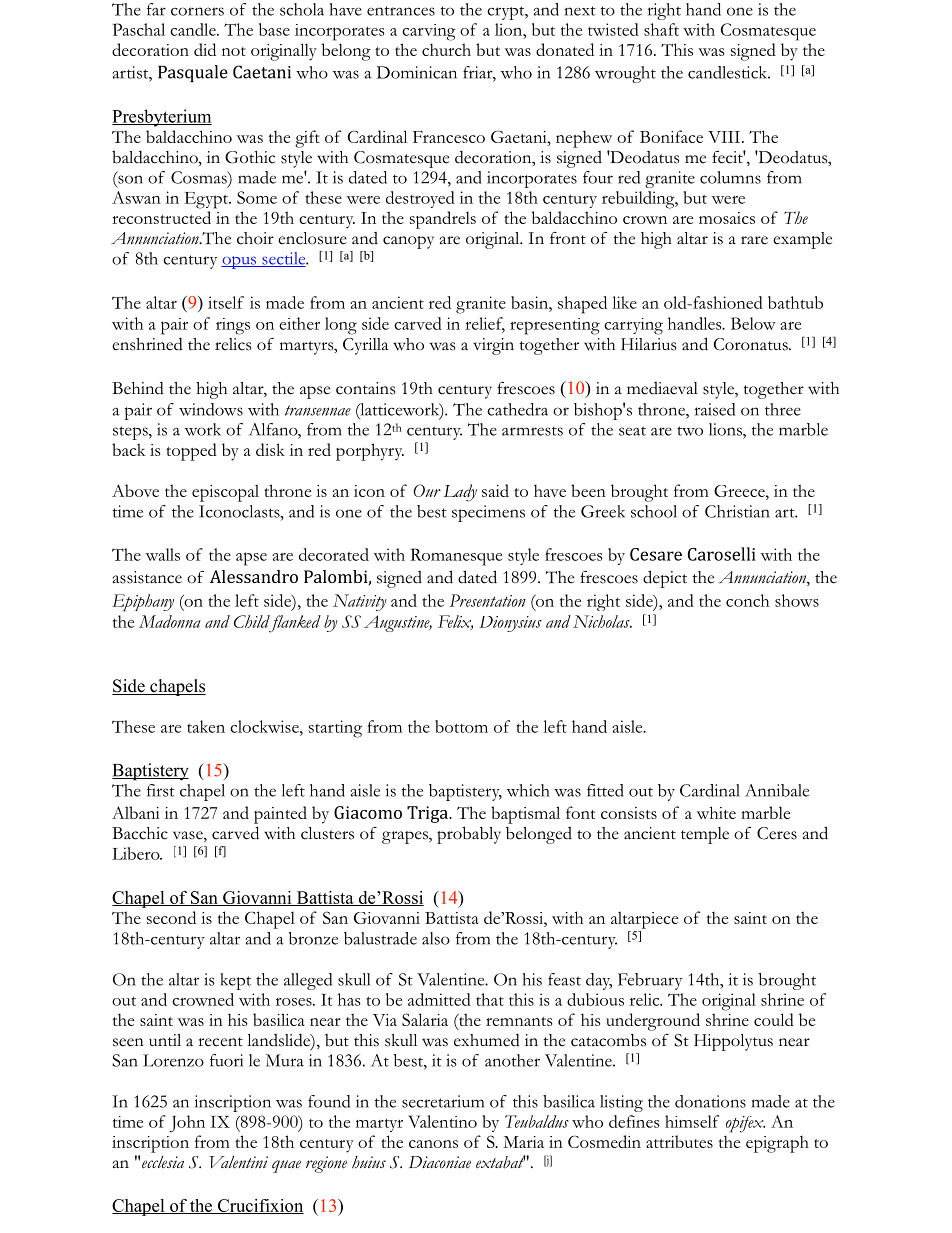 This screenshot has width=952, height=1233. I want to click on ecclesia, so click(163, 1162).
